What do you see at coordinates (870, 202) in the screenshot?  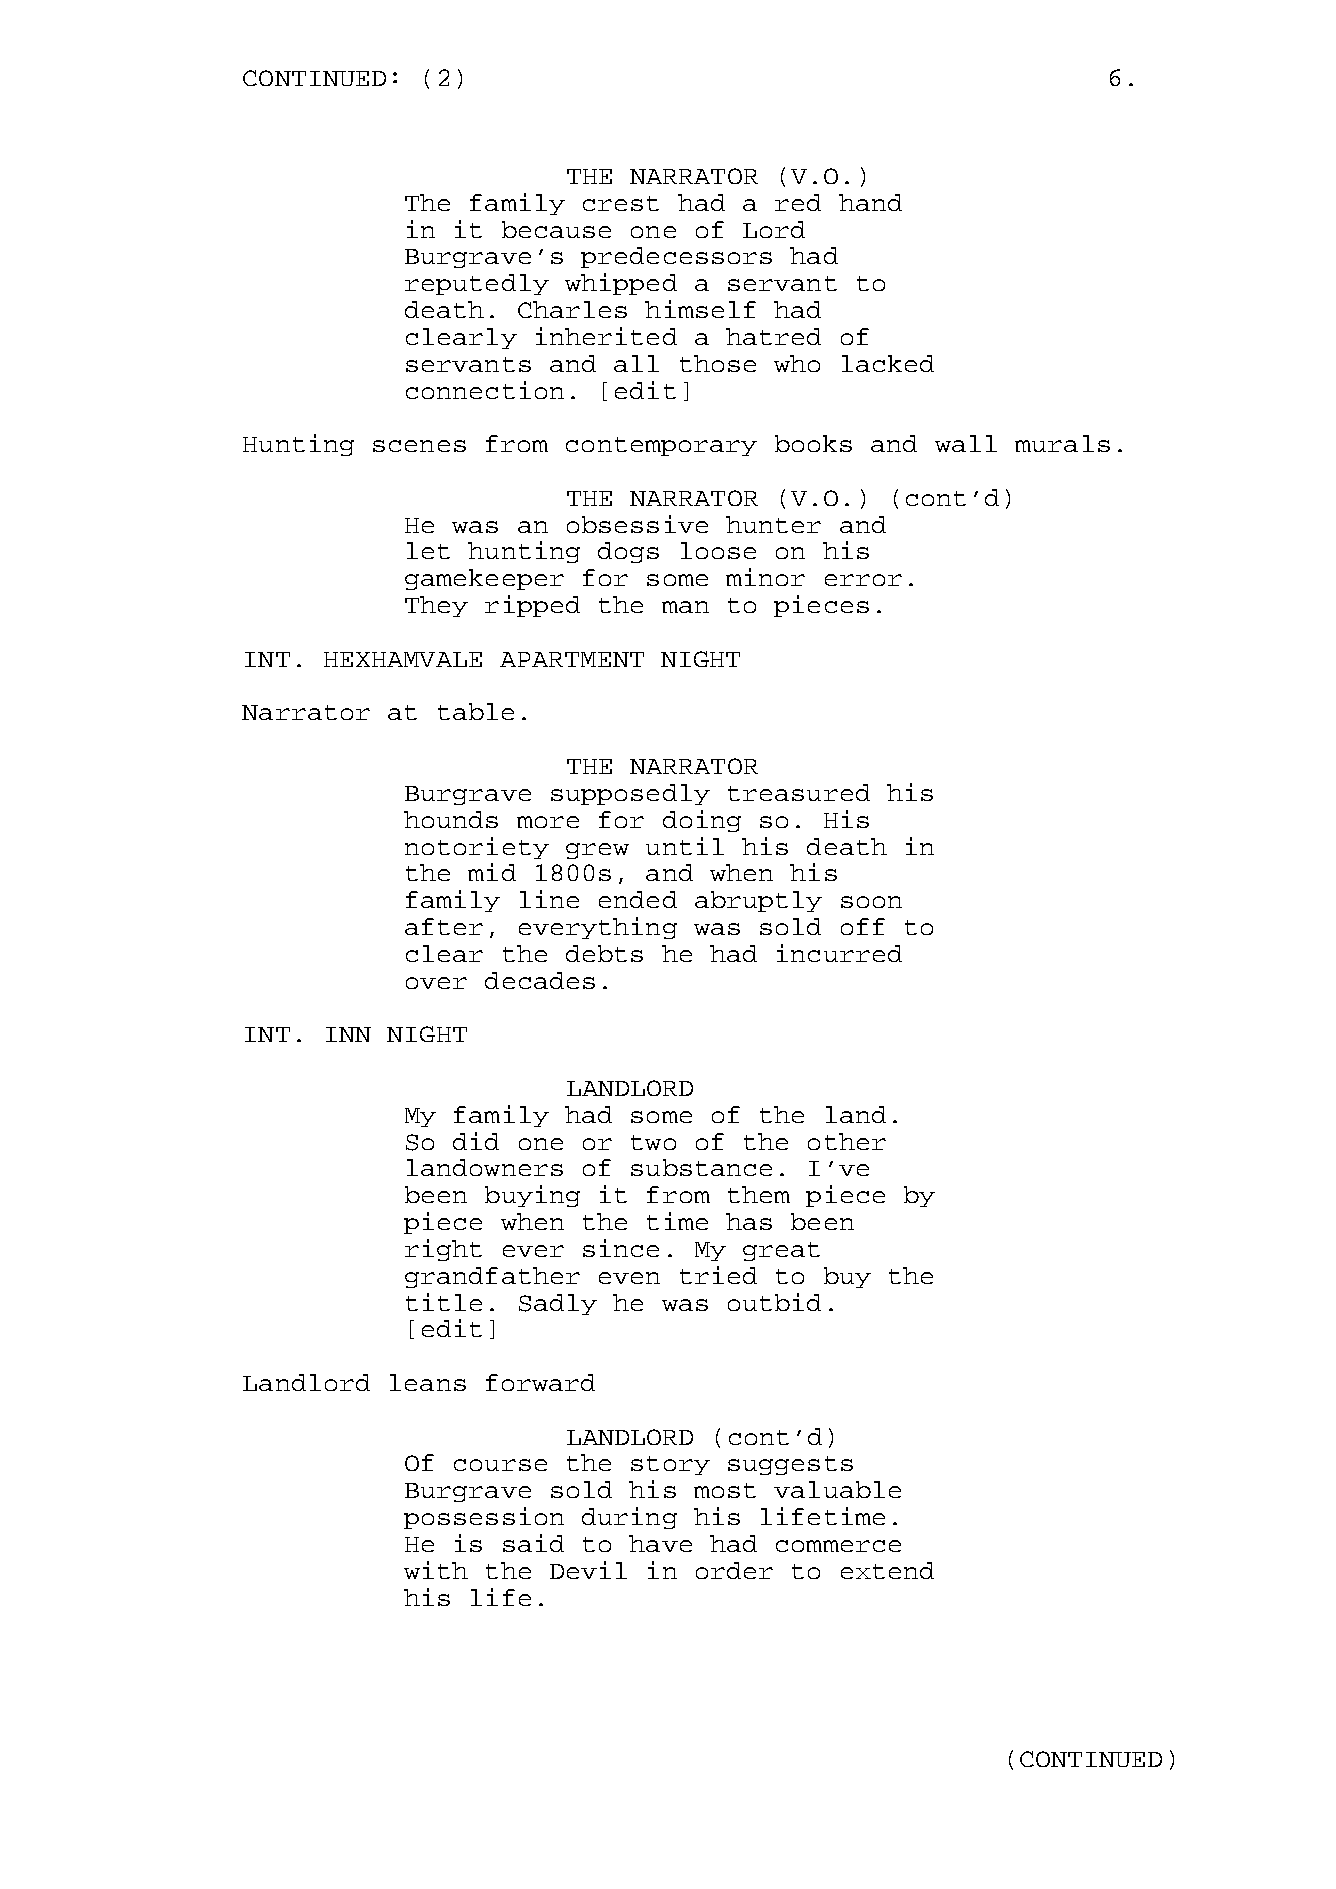 I see `hand` at bounding box center [870, 202].
